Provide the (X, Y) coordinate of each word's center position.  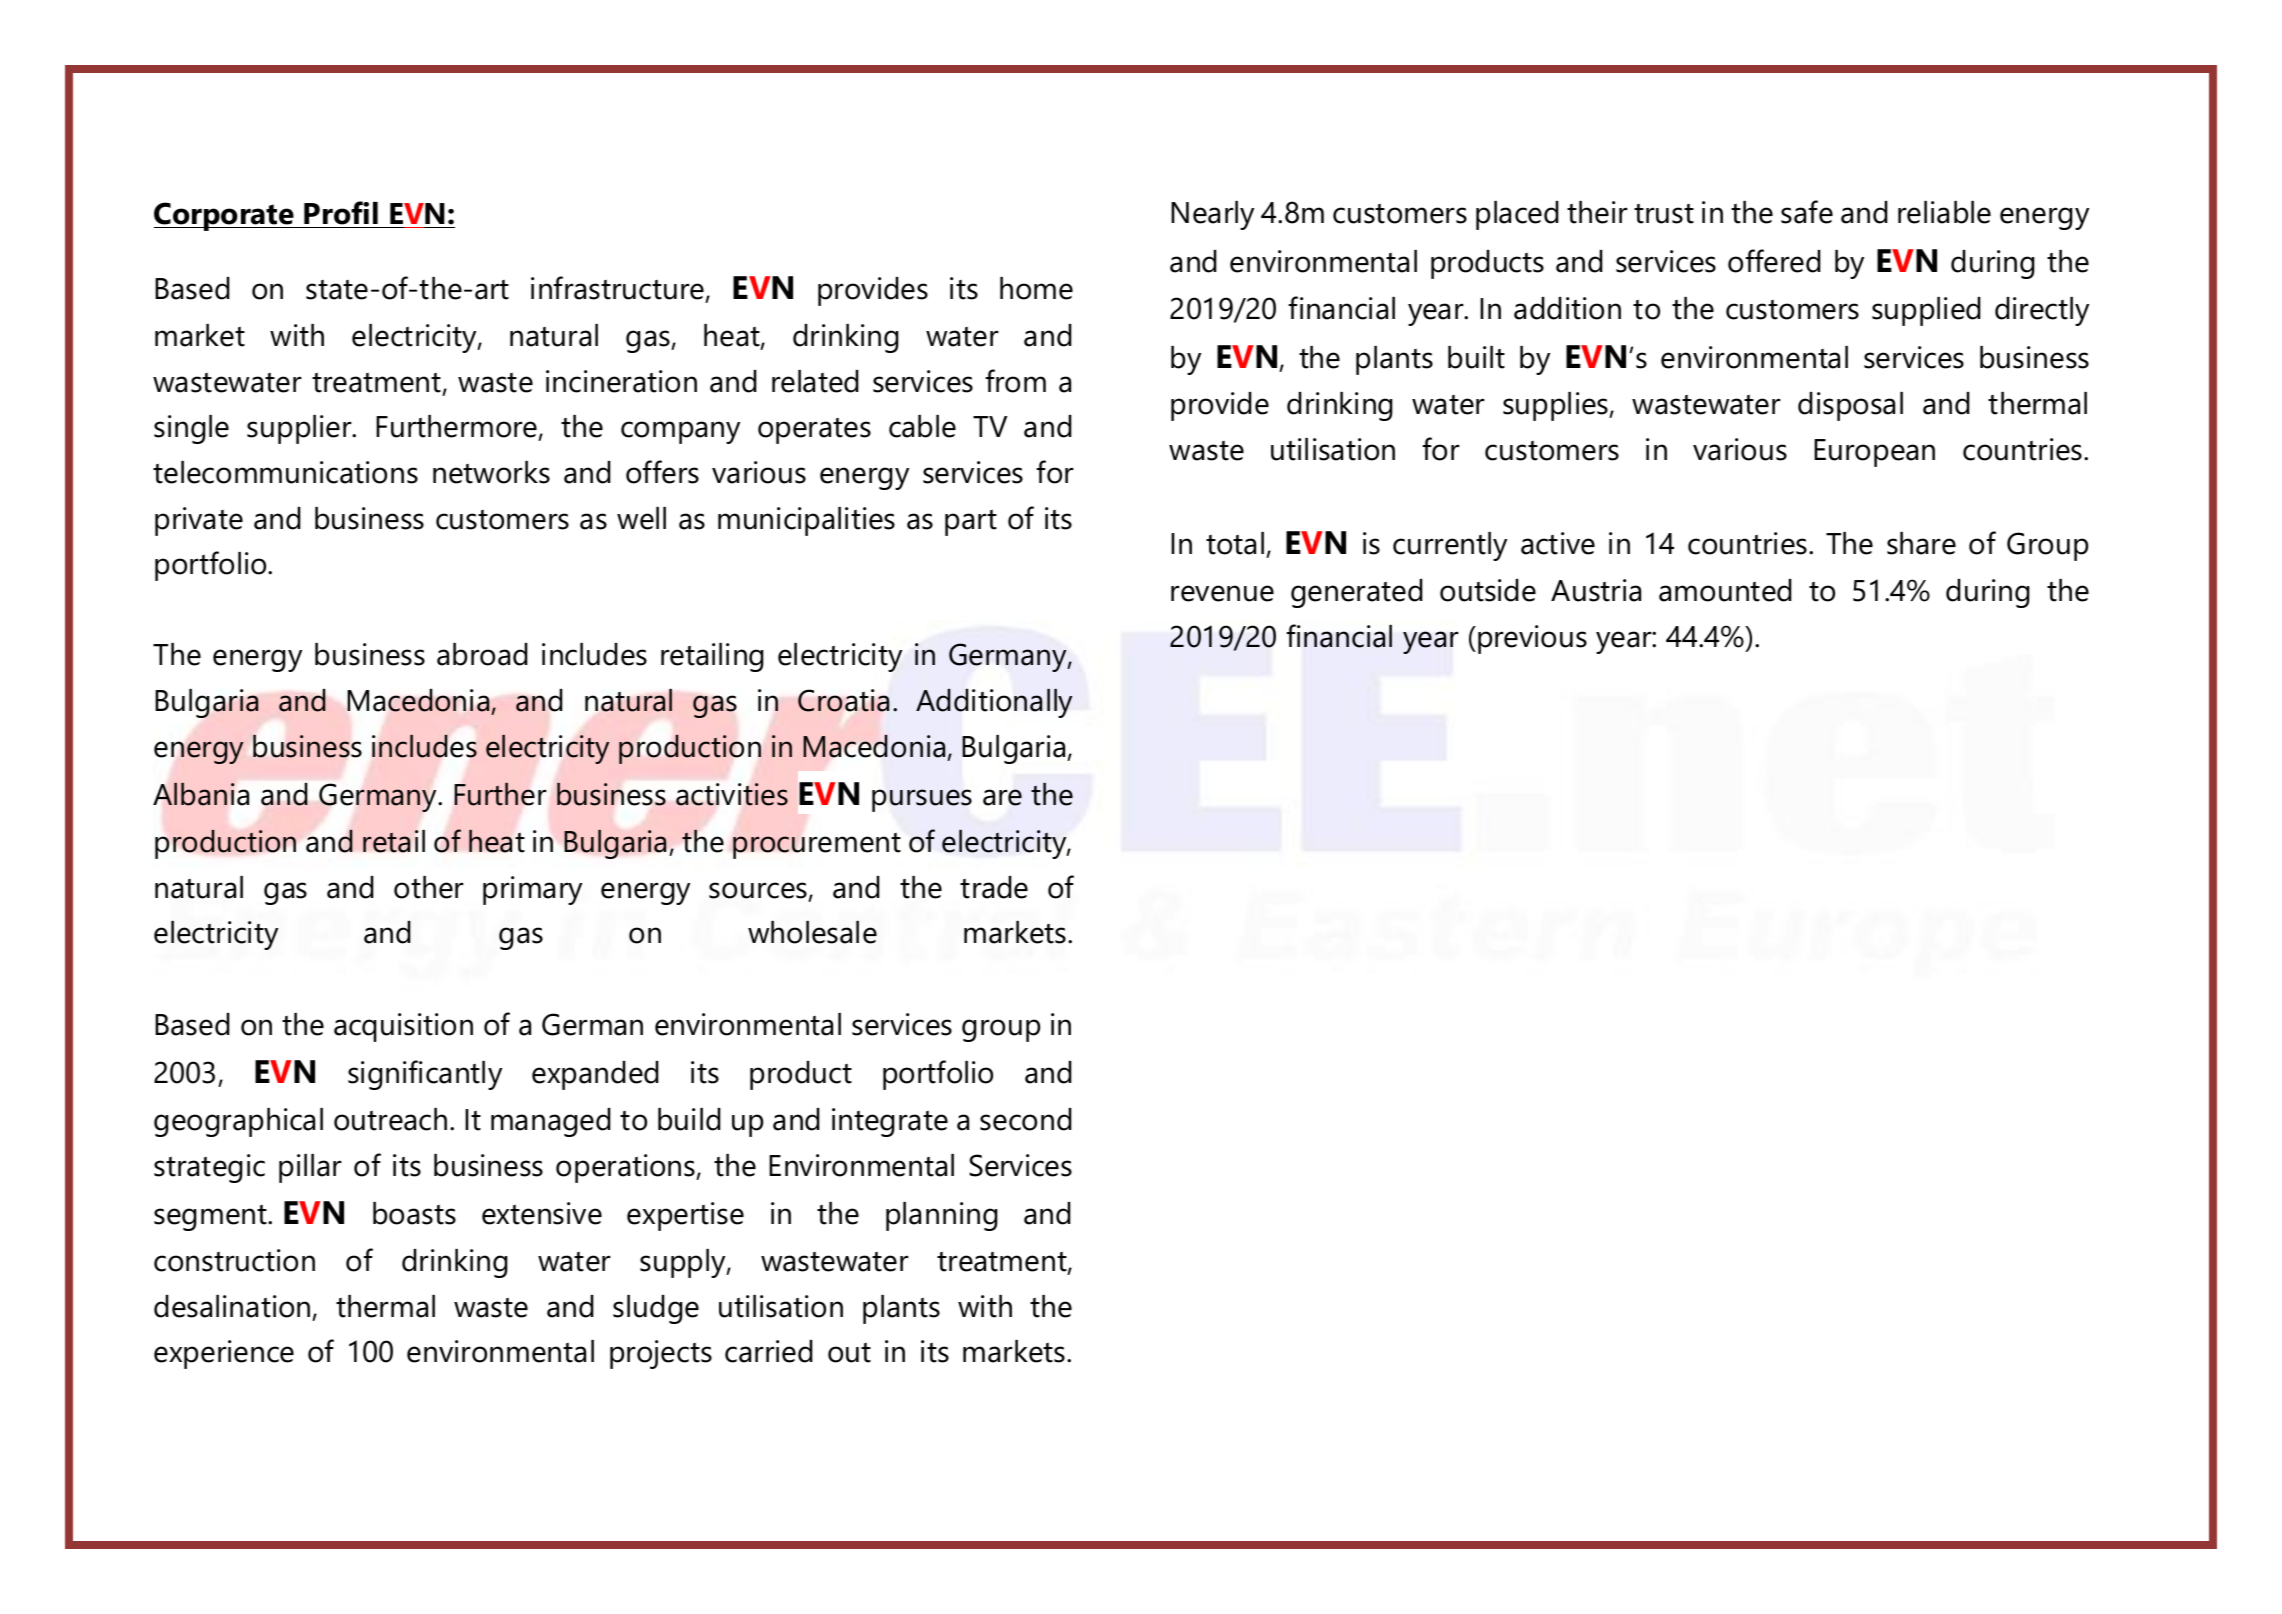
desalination (232, 1306)
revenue (1222, 593)
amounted (1725, 590)
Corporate (225, 216)
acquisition (403, 1027)
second (1026, 1119)
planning (942, 1216)
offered (1774, 261)
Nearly (1212, 215)
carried (769, 1351)
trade (994, 887)
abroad (482, 654)
